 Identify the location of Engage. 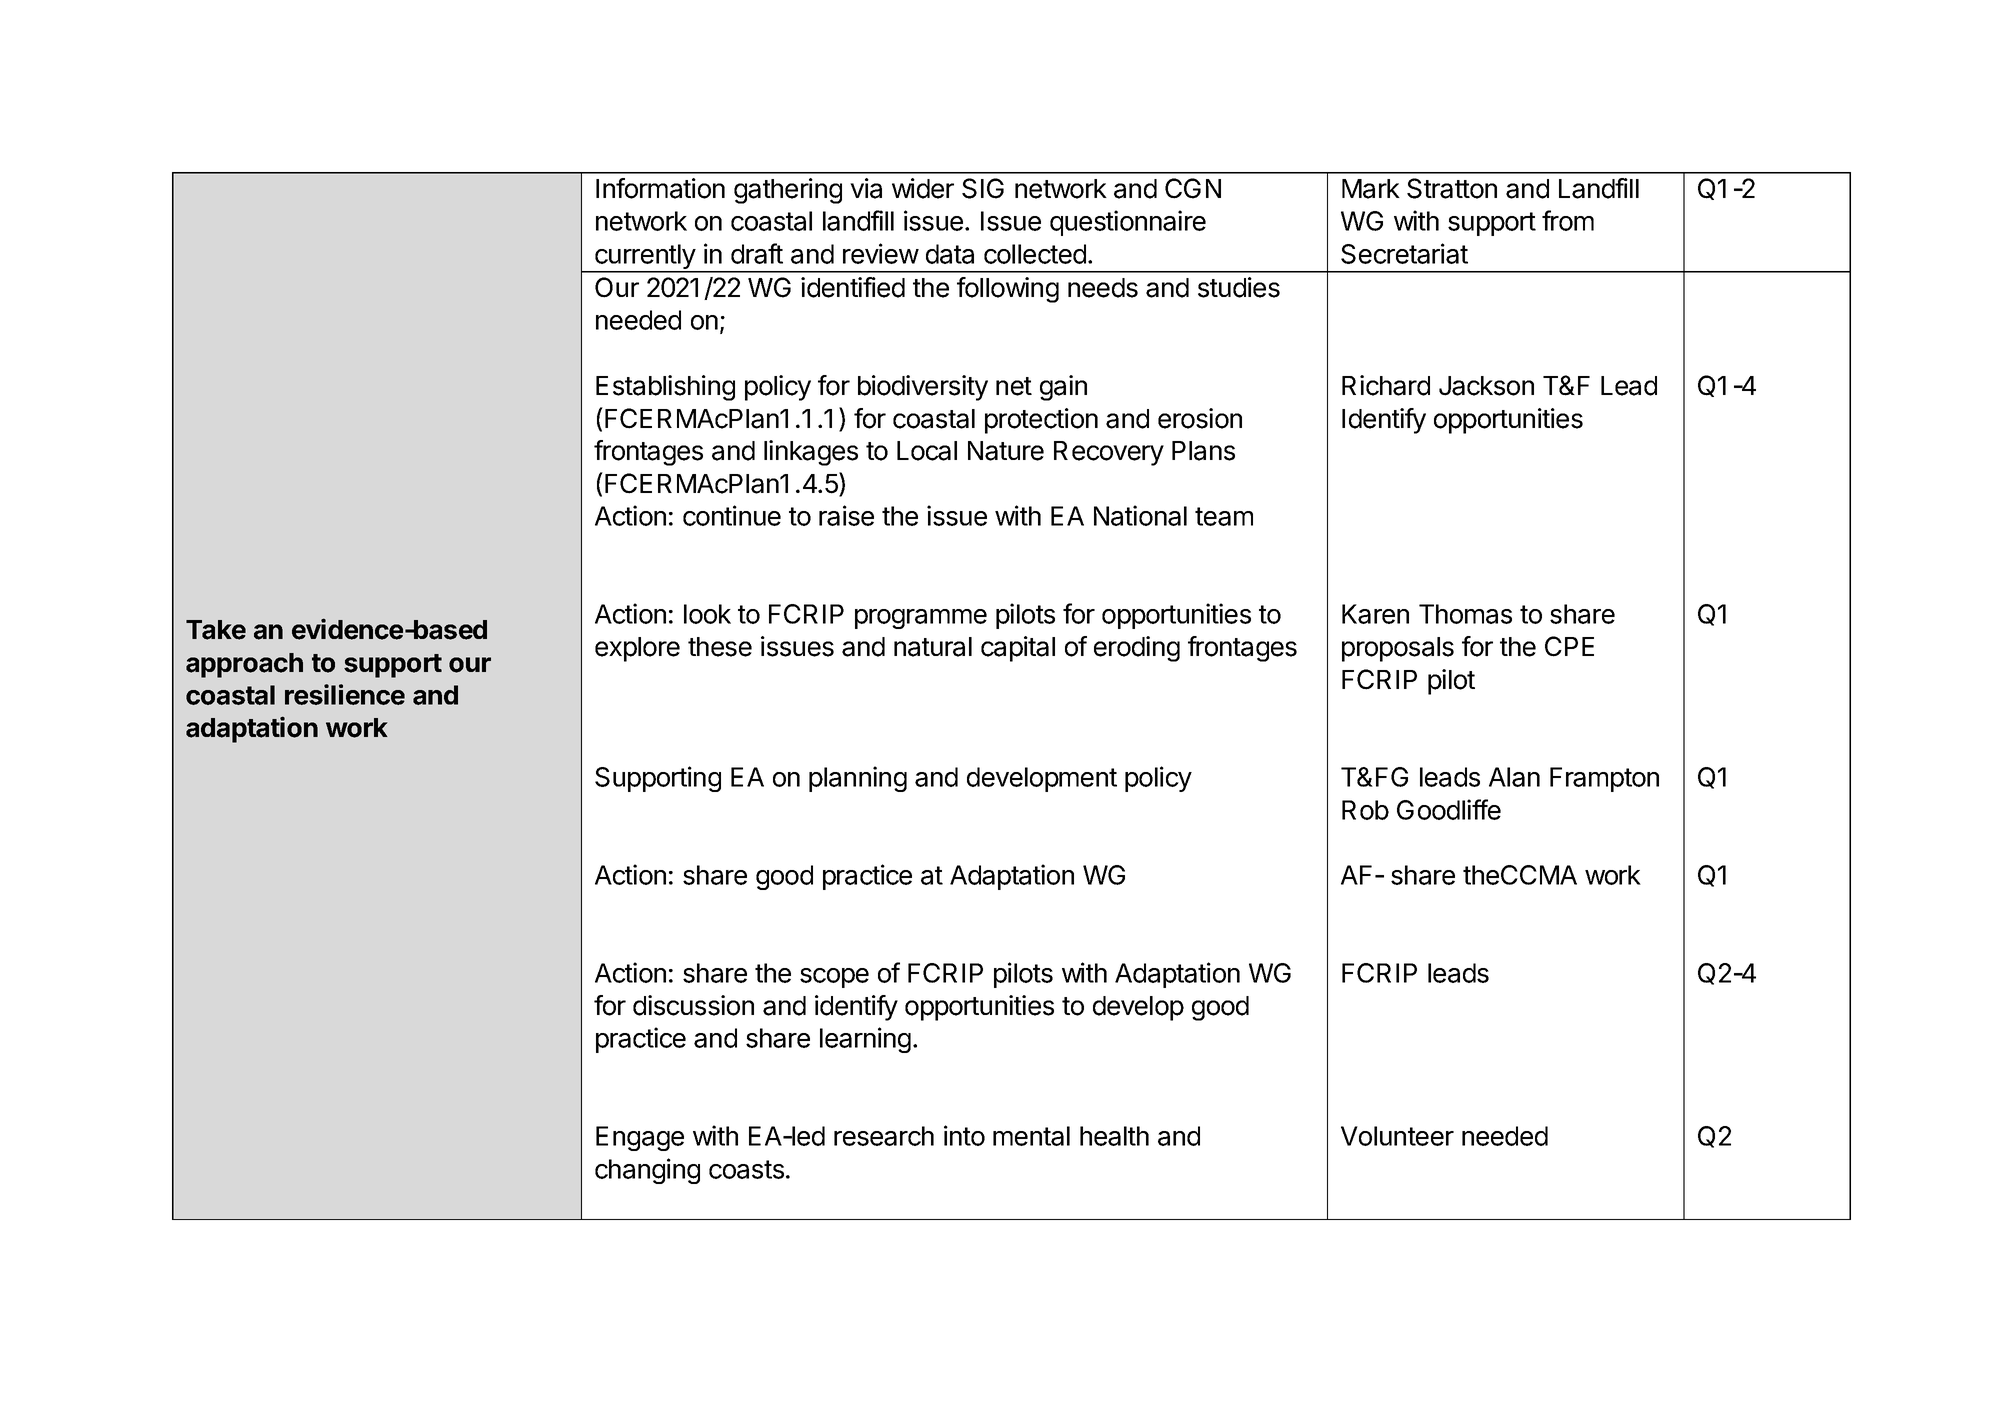
(640, 1138).
